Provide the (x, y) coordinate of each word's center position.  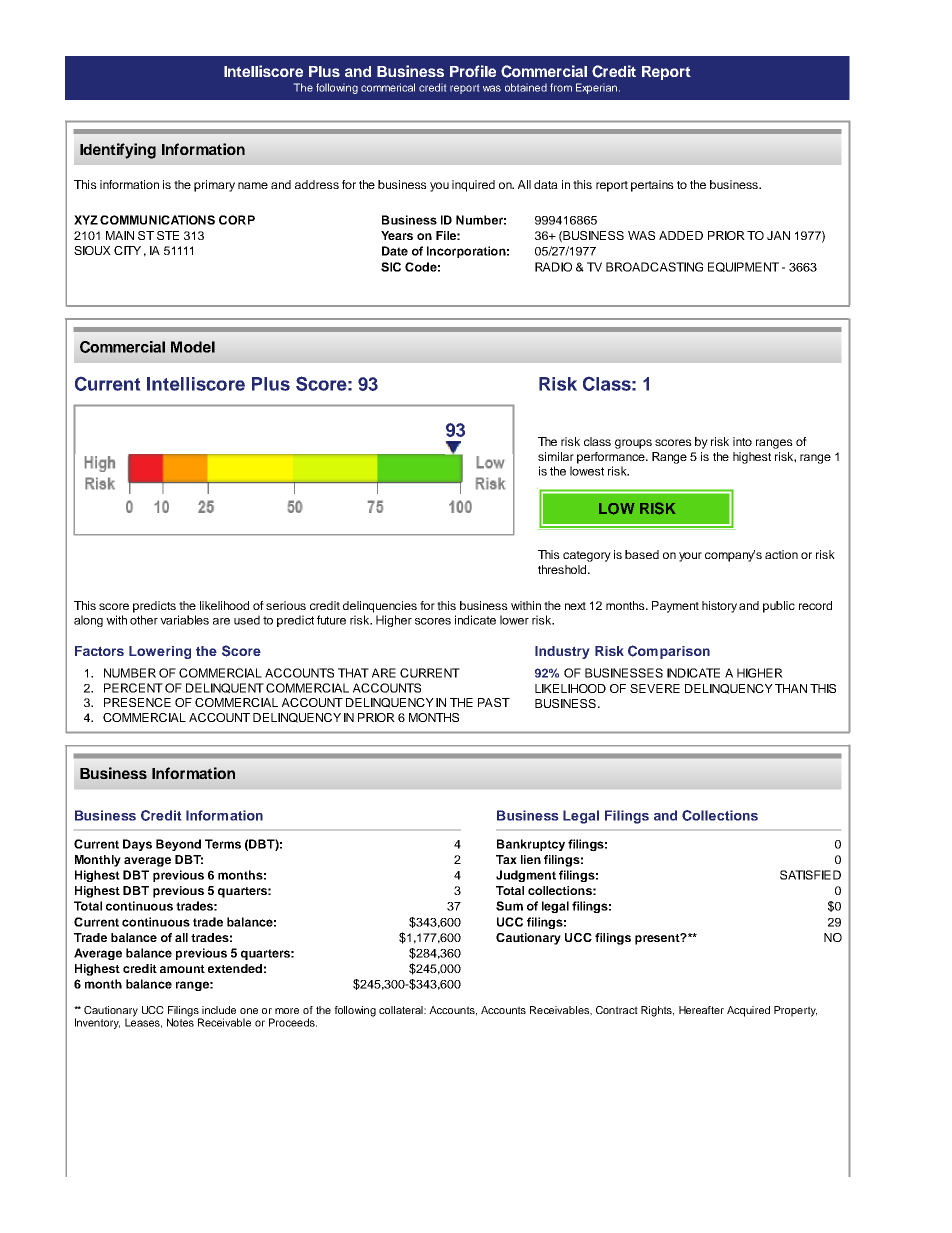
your (690, 557)
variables (184, 620)
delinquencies (380, 607)
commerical (388, 87)
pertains (652, 186)
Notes (180, 1021)
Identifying (118, 151)
